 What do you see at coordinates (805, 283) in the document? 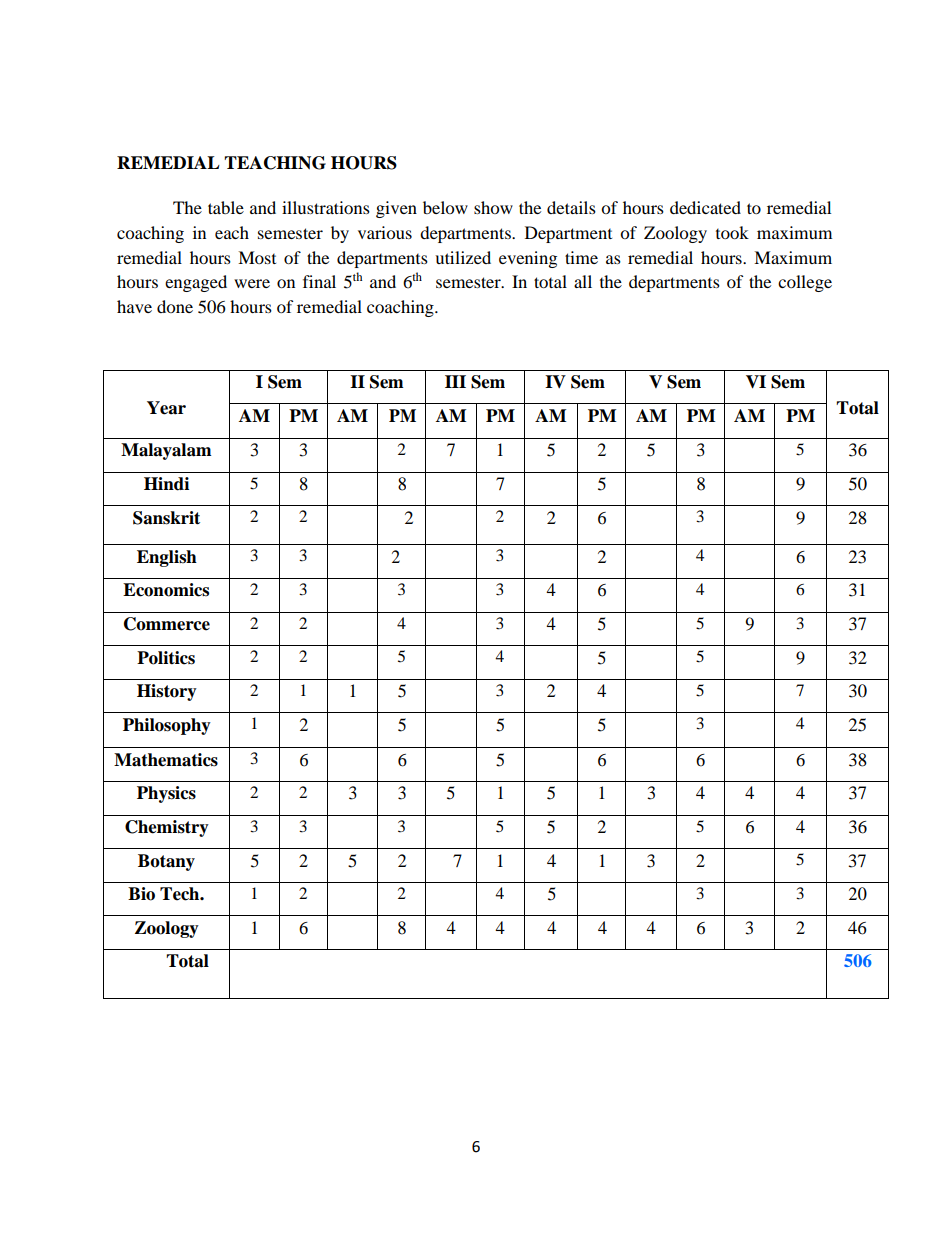
I see `college` at bounding box center [805, 283].
